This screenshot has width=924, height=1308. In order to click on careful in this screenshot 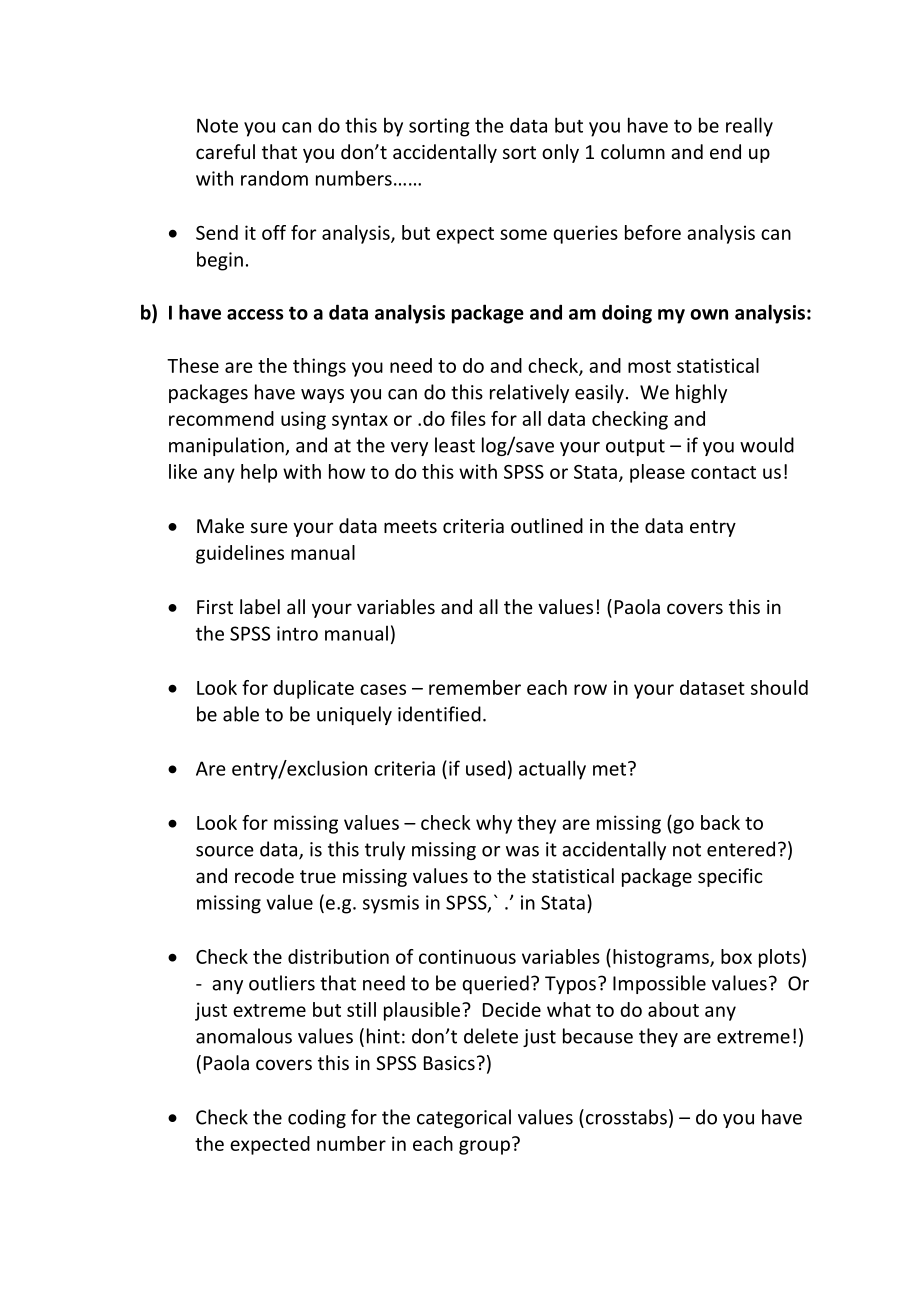, I will do `click(225, 151)`.
